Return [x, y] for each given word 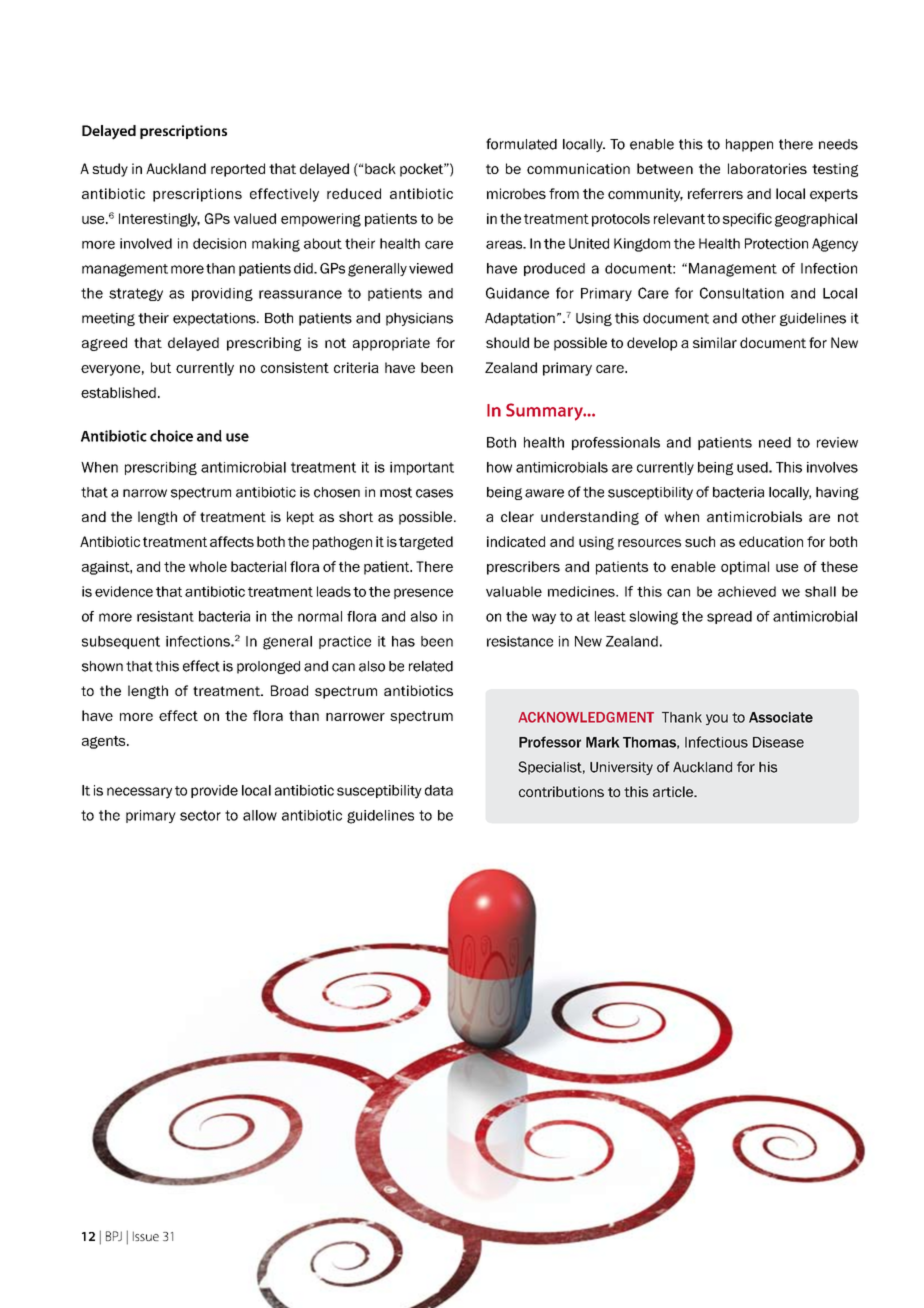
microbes [516, 193]
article [674, 791]
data [439, 790]
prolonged [268, 667]
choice [171, 436]
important [422, 468]
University [621, 768]
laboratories [767, 168]
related [431, 666]
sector [200, 815]
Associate [781, 717]
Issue [146, 1236]
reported [238, 170]
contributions [561, 791]
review [837, 442]
